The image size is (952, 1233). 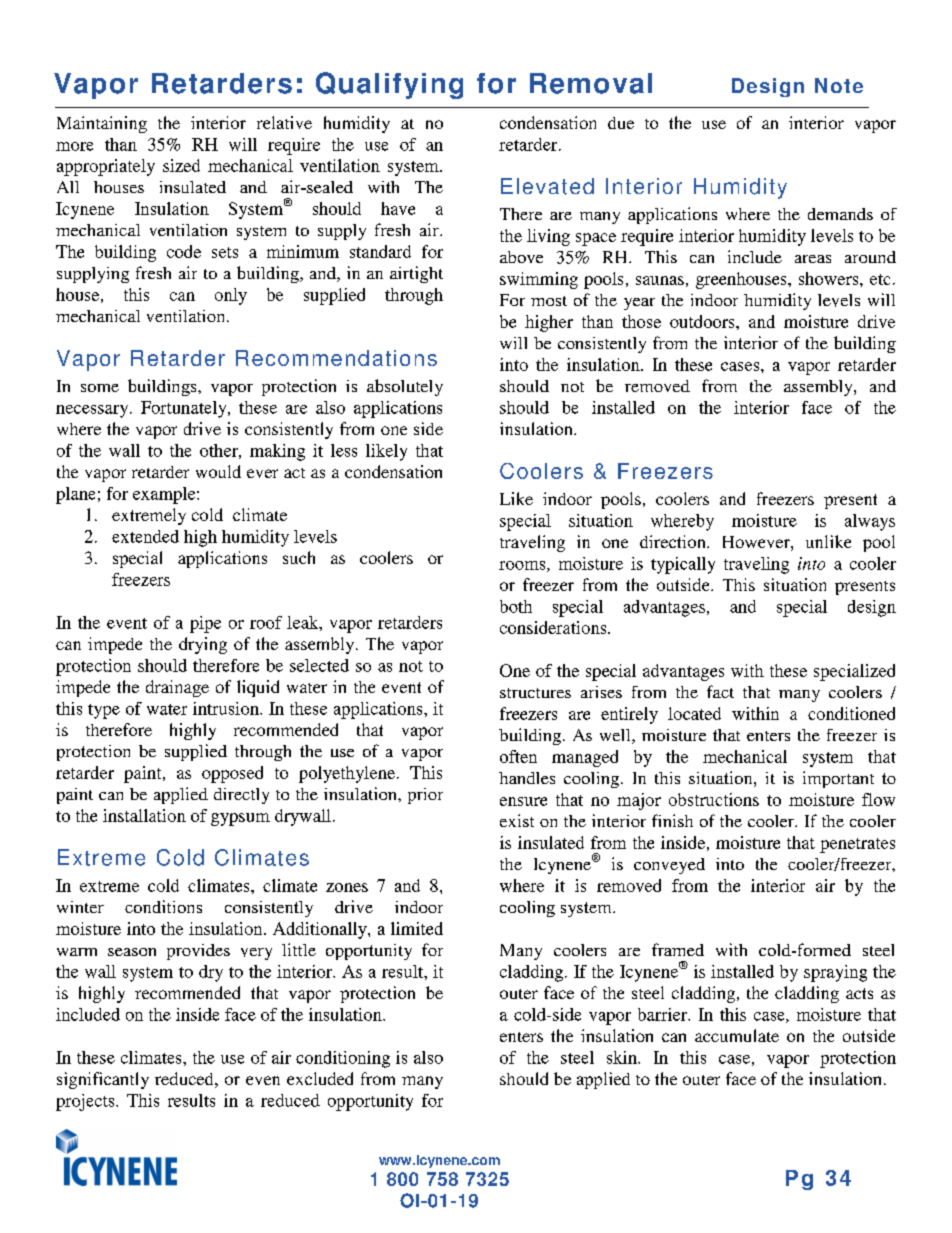 What do you see at coordinates (103, 1080) in the page?
I see `significantly` at bounding box center [103, 1080].
